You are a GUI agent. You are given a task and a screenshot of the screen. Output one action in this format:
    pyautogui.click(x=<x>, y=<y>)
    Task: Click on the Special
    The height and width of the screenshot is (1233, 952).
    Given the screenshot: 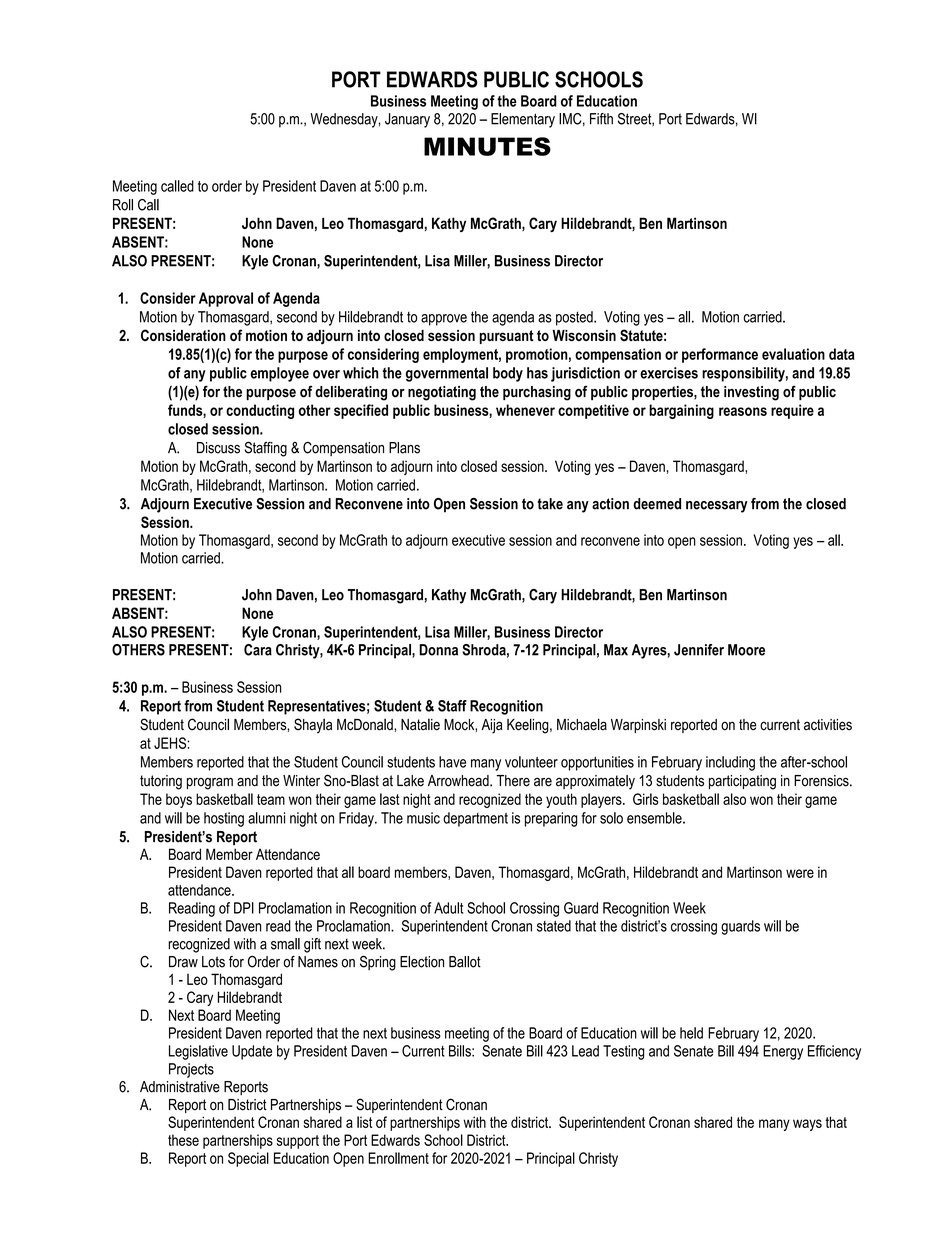 What is the action you would take?
    pyautogui.click(x=248, y=1159)
